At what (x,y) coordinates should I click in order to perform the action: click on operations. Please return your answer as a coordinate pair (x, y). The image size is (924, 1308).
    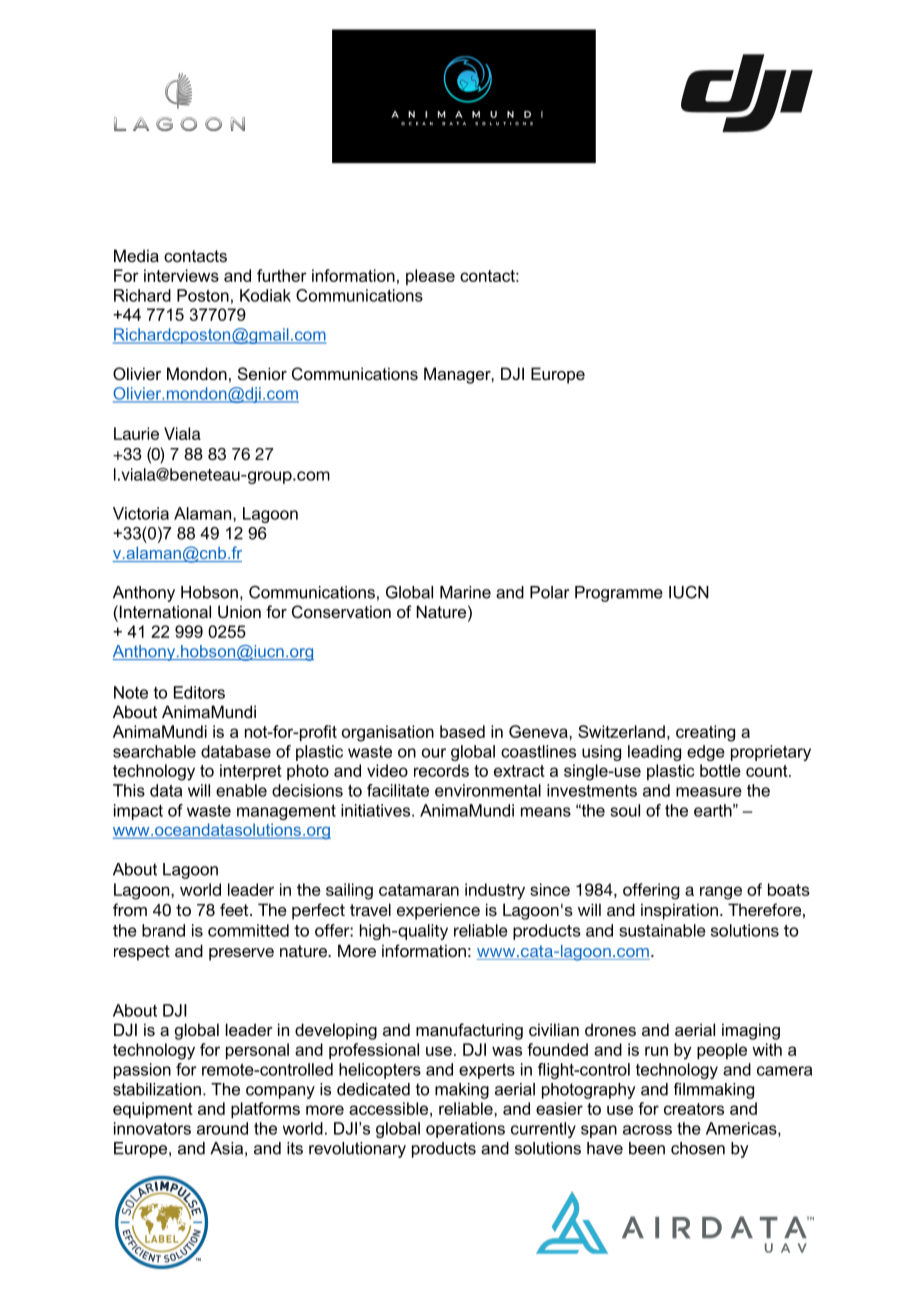
    Looking at the image, I should click on (465, 1130).
